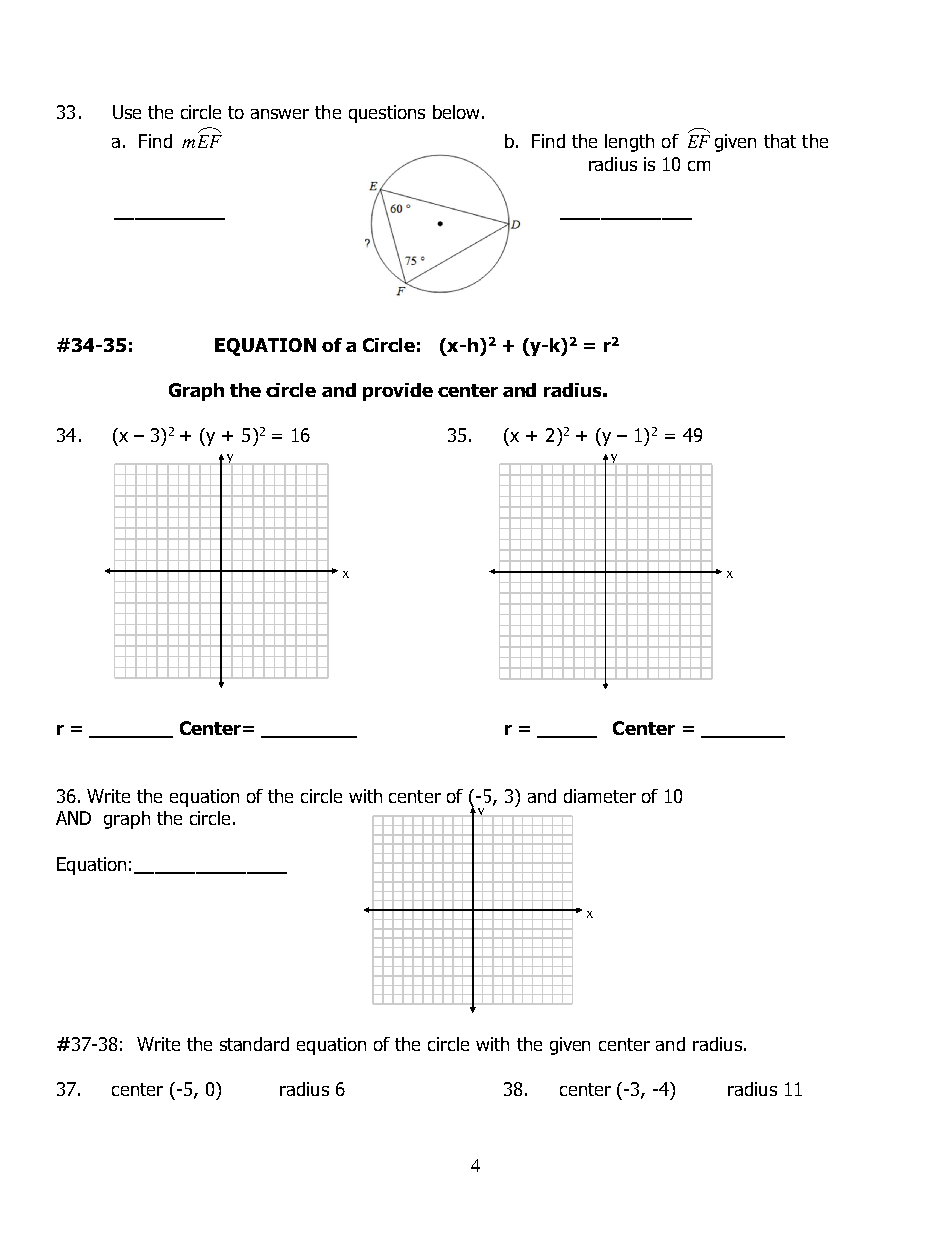 This document has width=952, height=1233. Describe the element at coordinates (398, 392) in the document. I see `provide` at that location.
